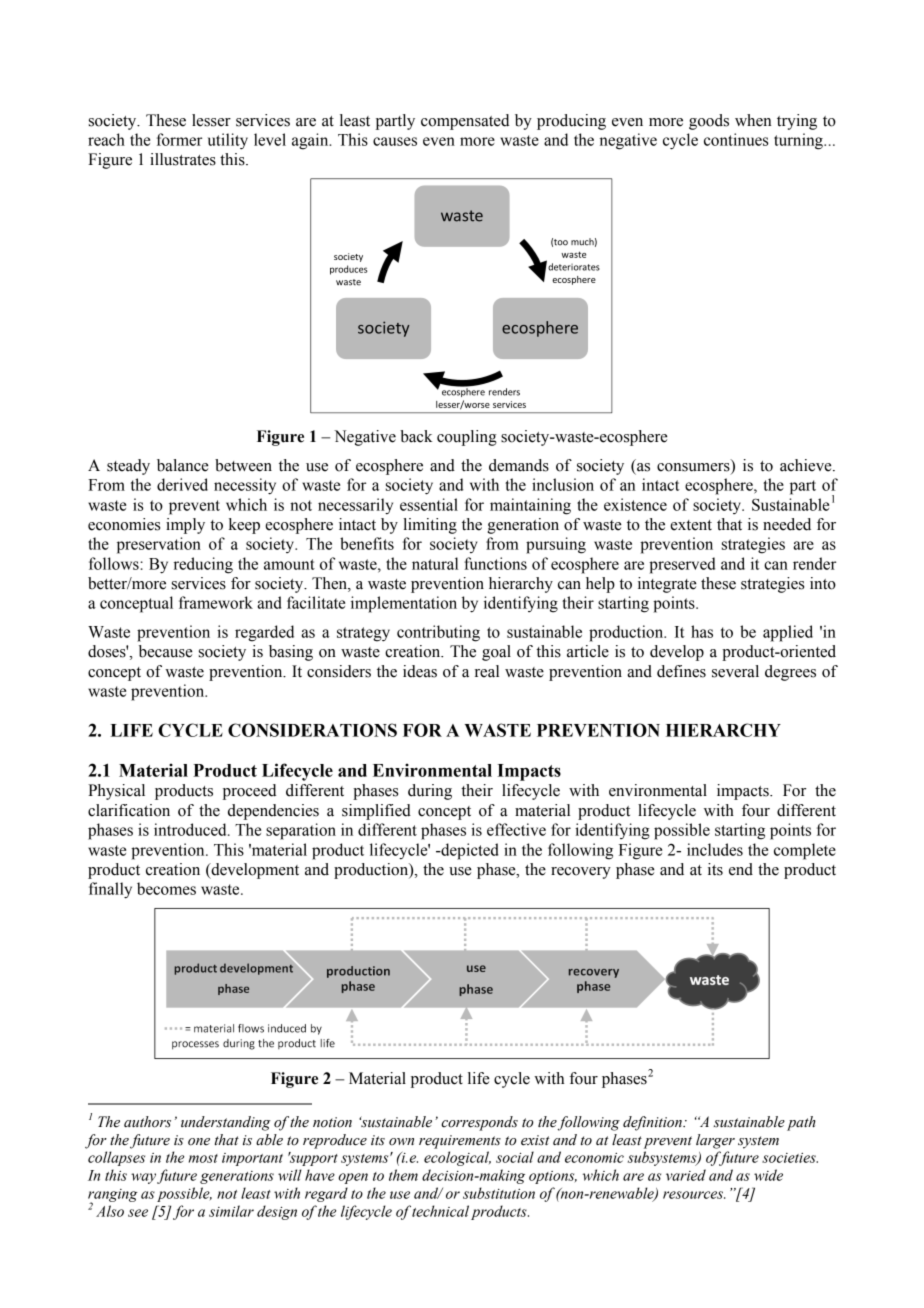  I want to click on real, so click(487, 671).
